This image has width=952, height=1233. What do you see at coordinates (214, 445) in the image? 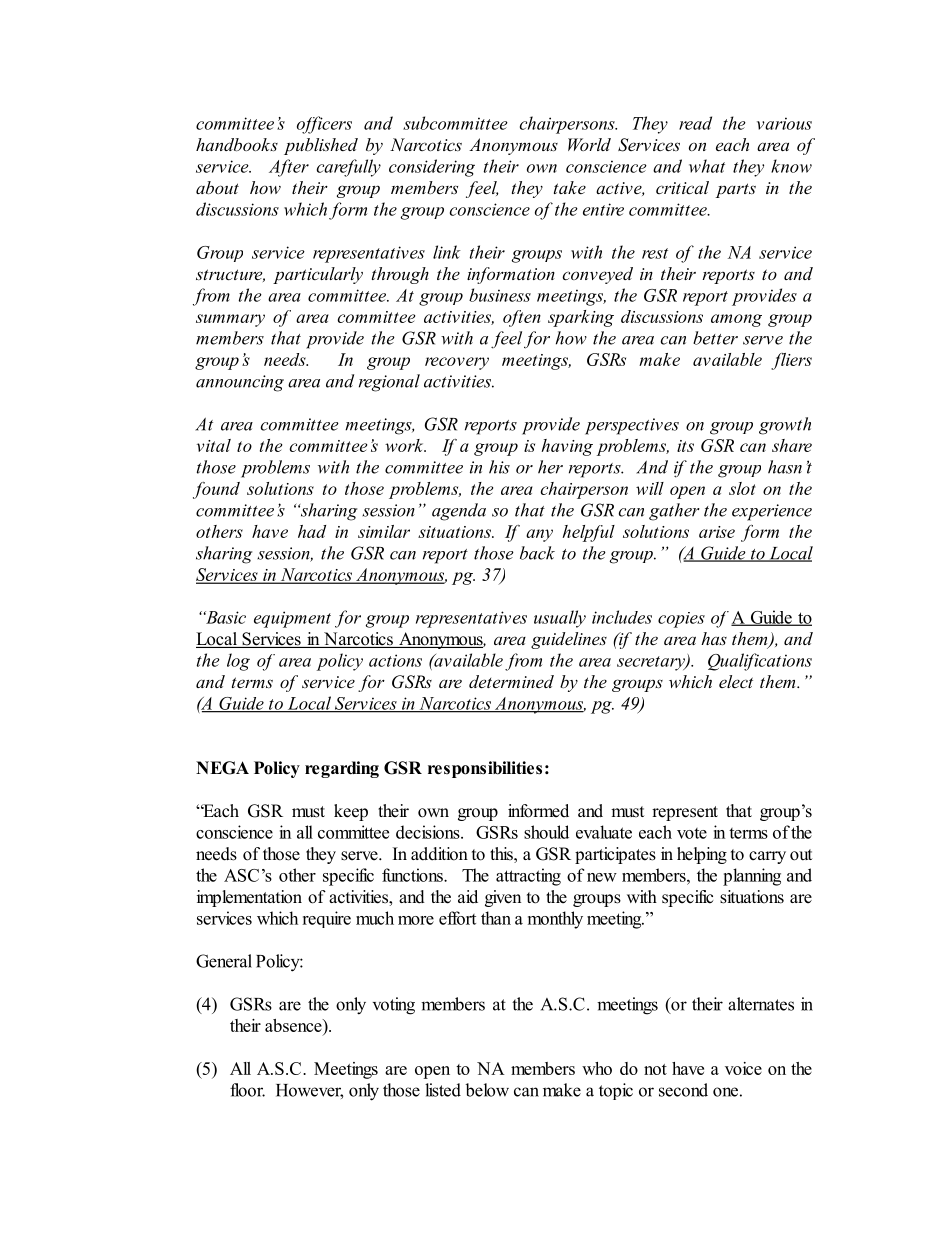
I see `vital` at bounding box center [214, 445].
